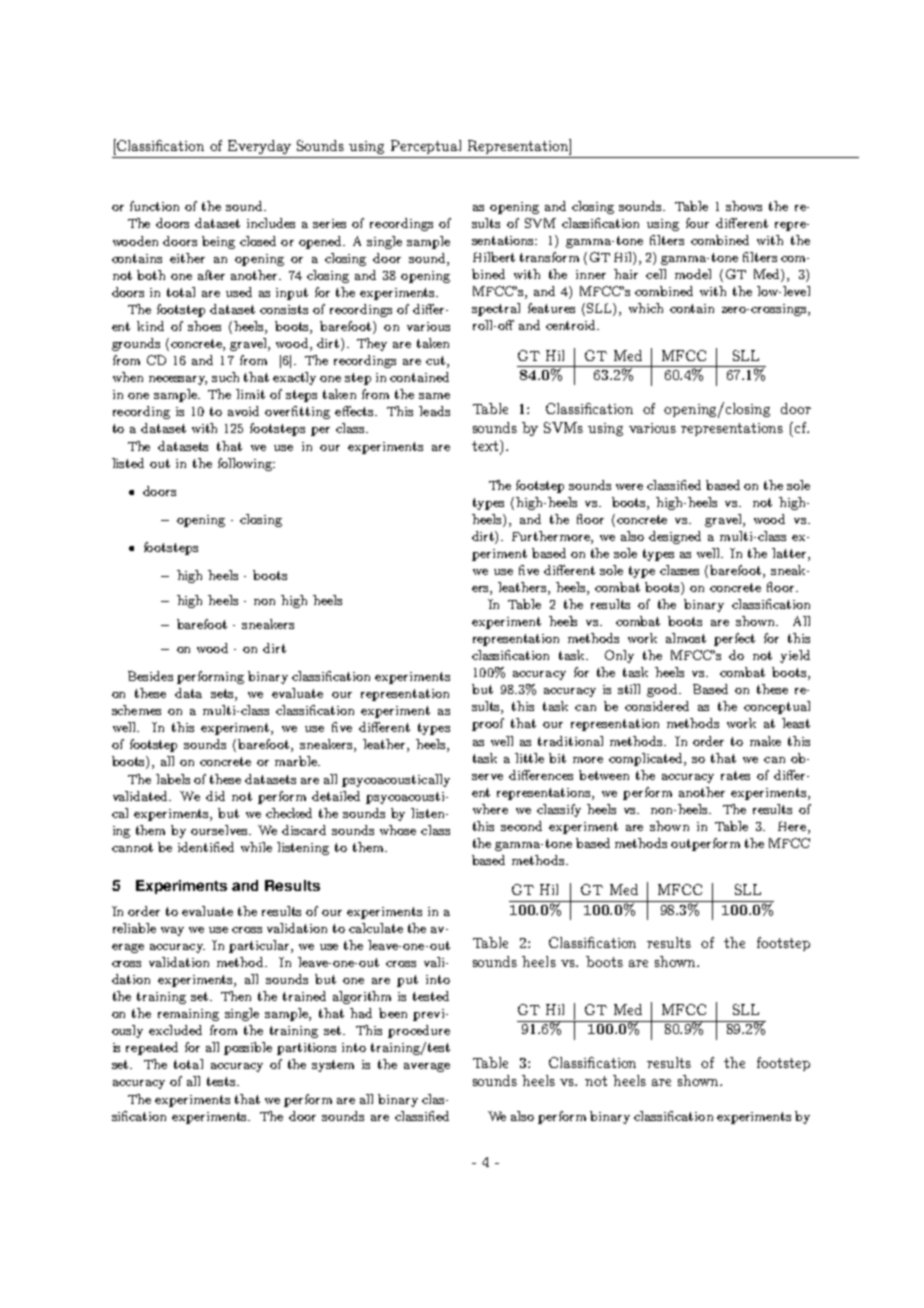  Describe the element at coordinates (744, 206) in the image. I see `shows` at that location.
